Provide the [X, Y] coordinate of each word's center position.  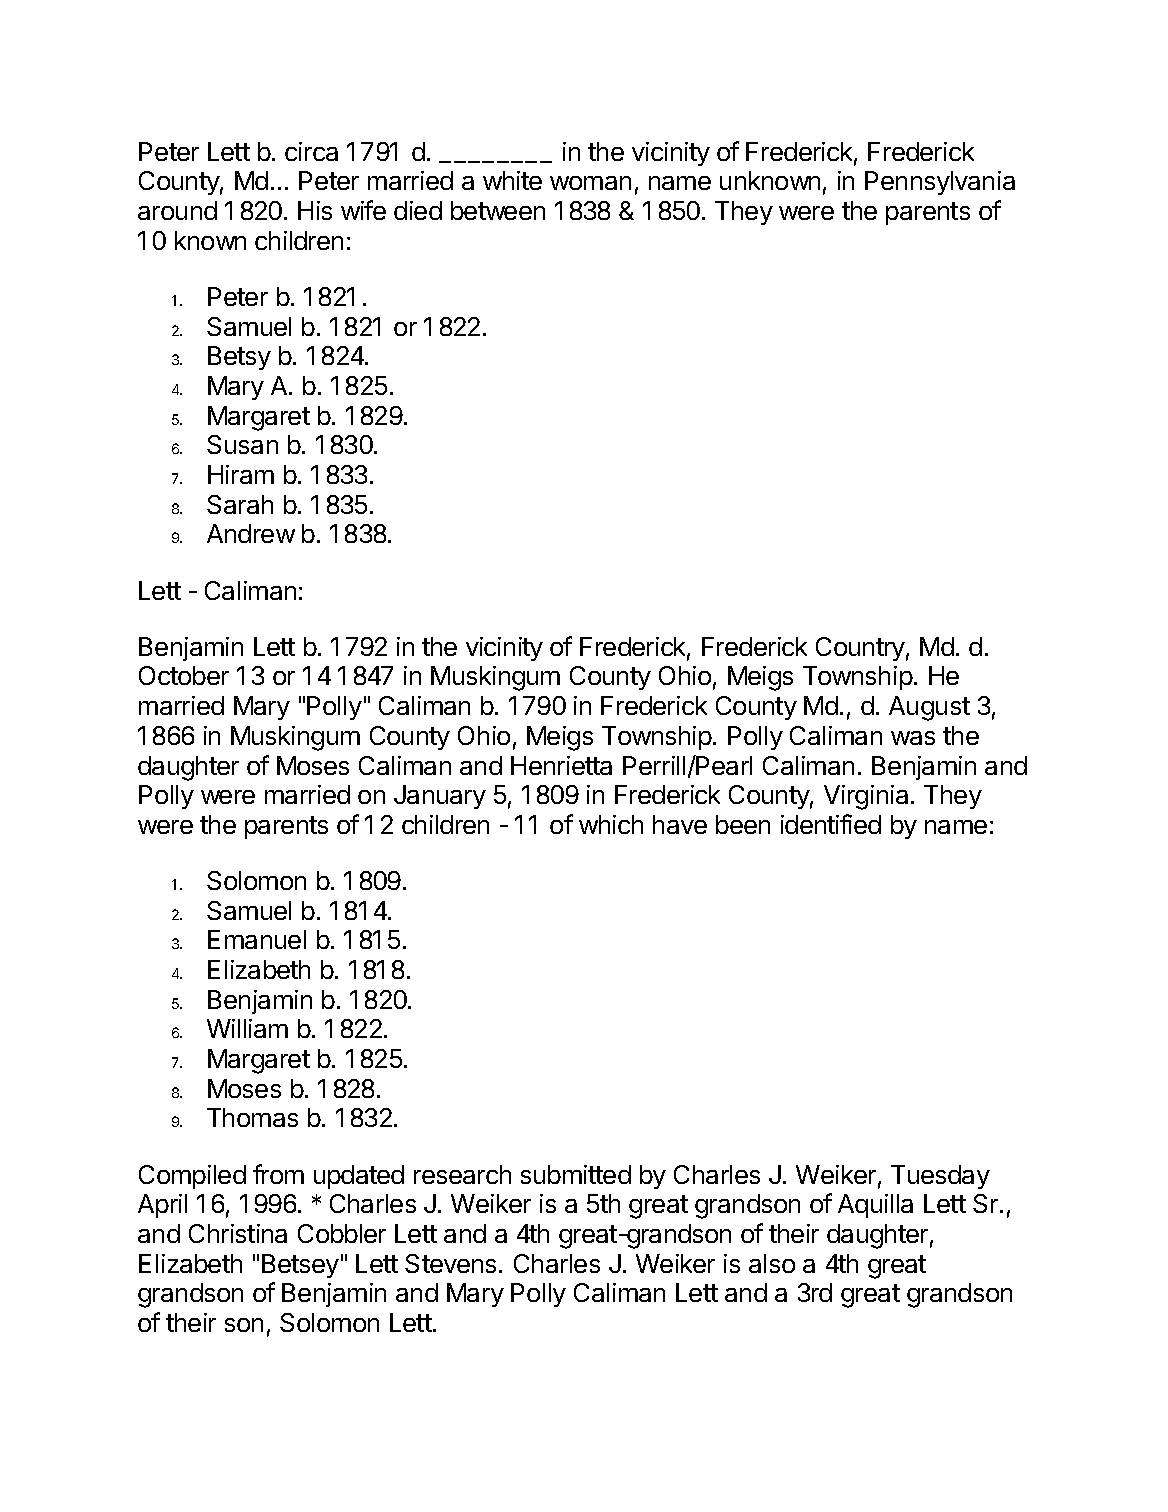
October [184, 675]
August [929, 708]
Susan [242, 444]
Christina [238, 1233]
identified [831, 824]
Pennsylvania [940, 183]
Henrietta [561, 765]
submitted [576, 1174]
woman [590, 183]
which [611, 824]
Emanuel [257, 939]
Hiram [241, 474]
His [315, 210]
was [913, 738]
